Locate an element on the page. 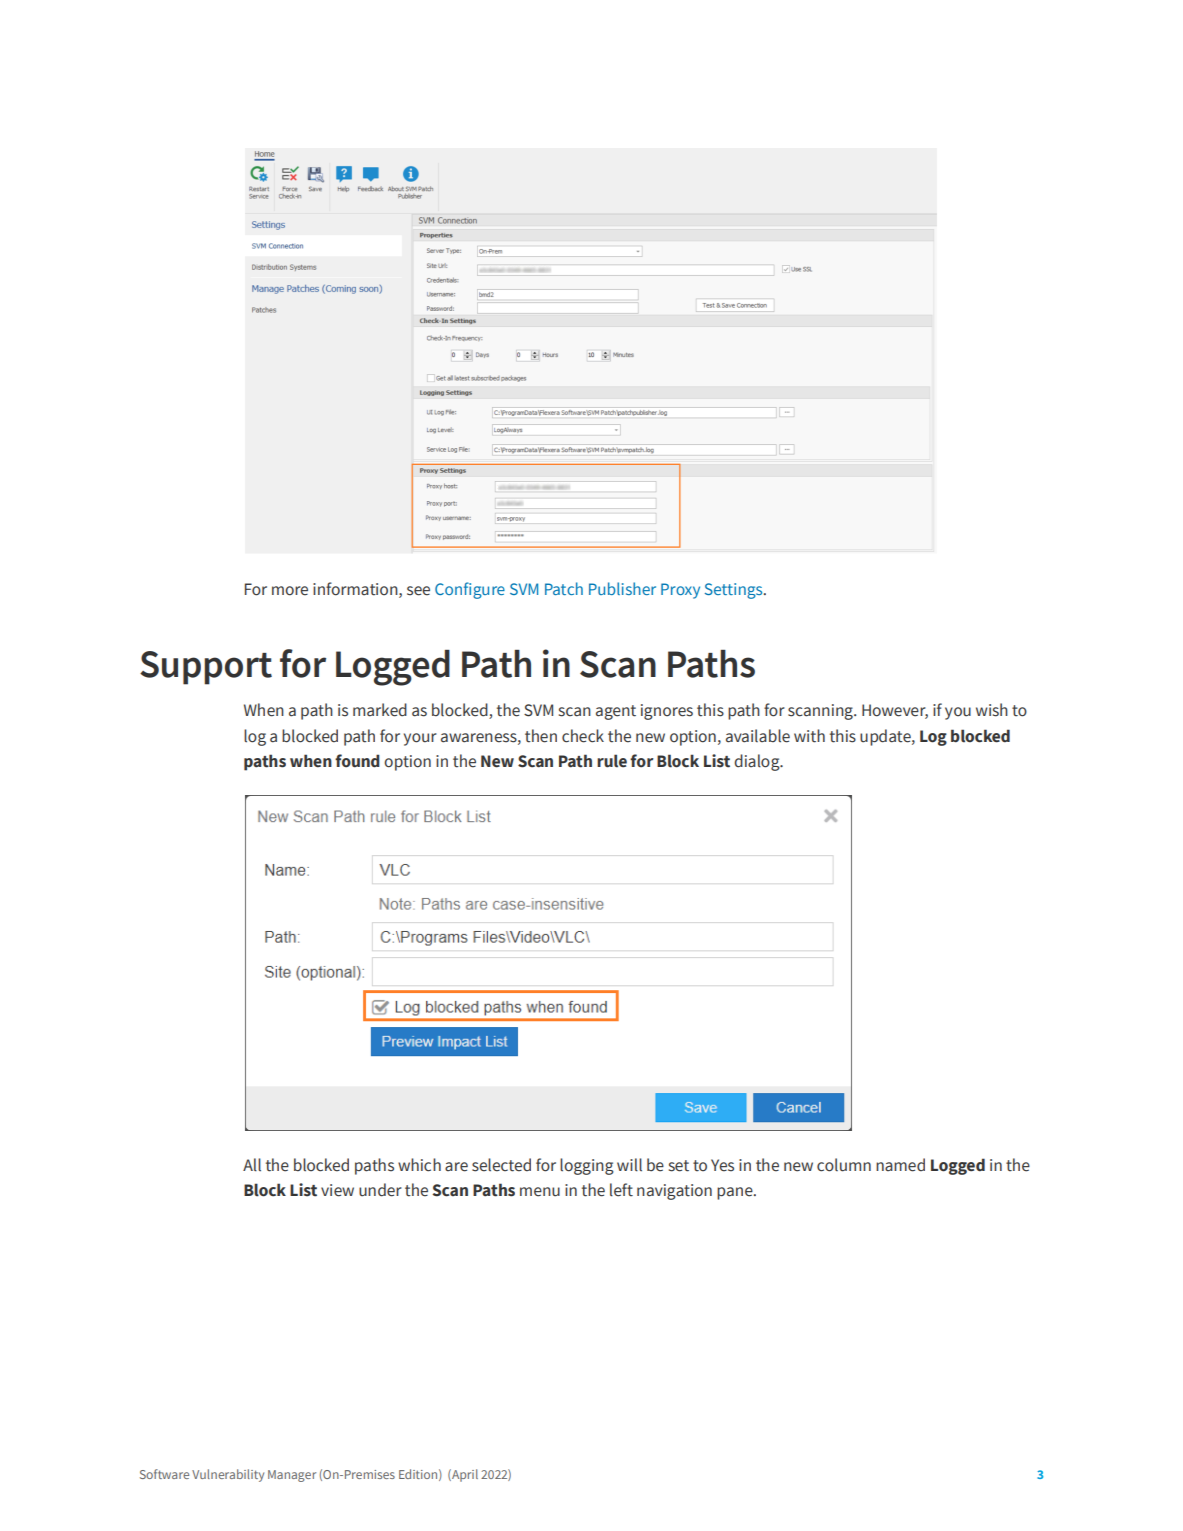 This image has height=1531, width=1183. Patch is located at coordinates (564, 588).
